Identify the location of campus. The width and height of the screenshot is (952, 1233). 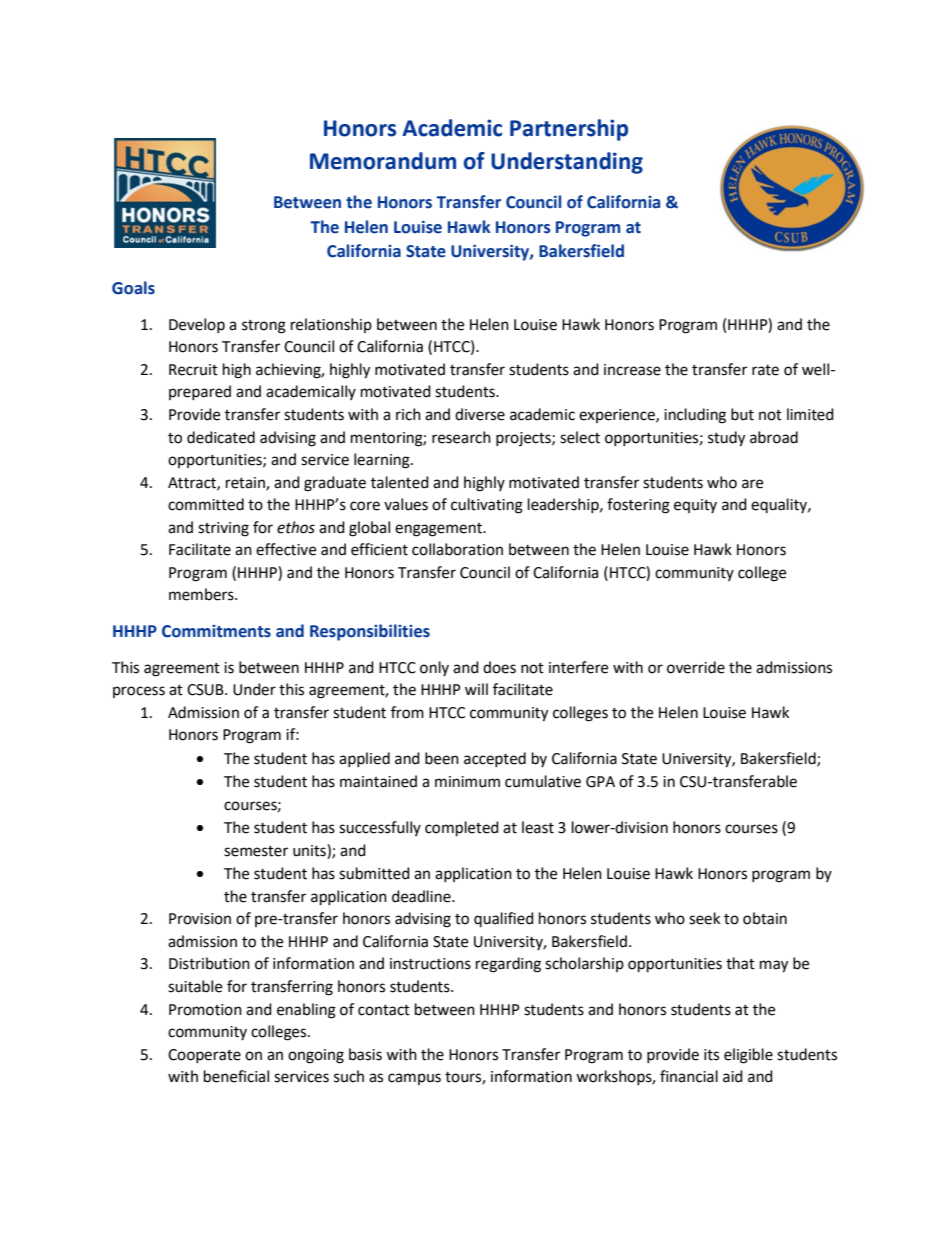
(414, 1079).
